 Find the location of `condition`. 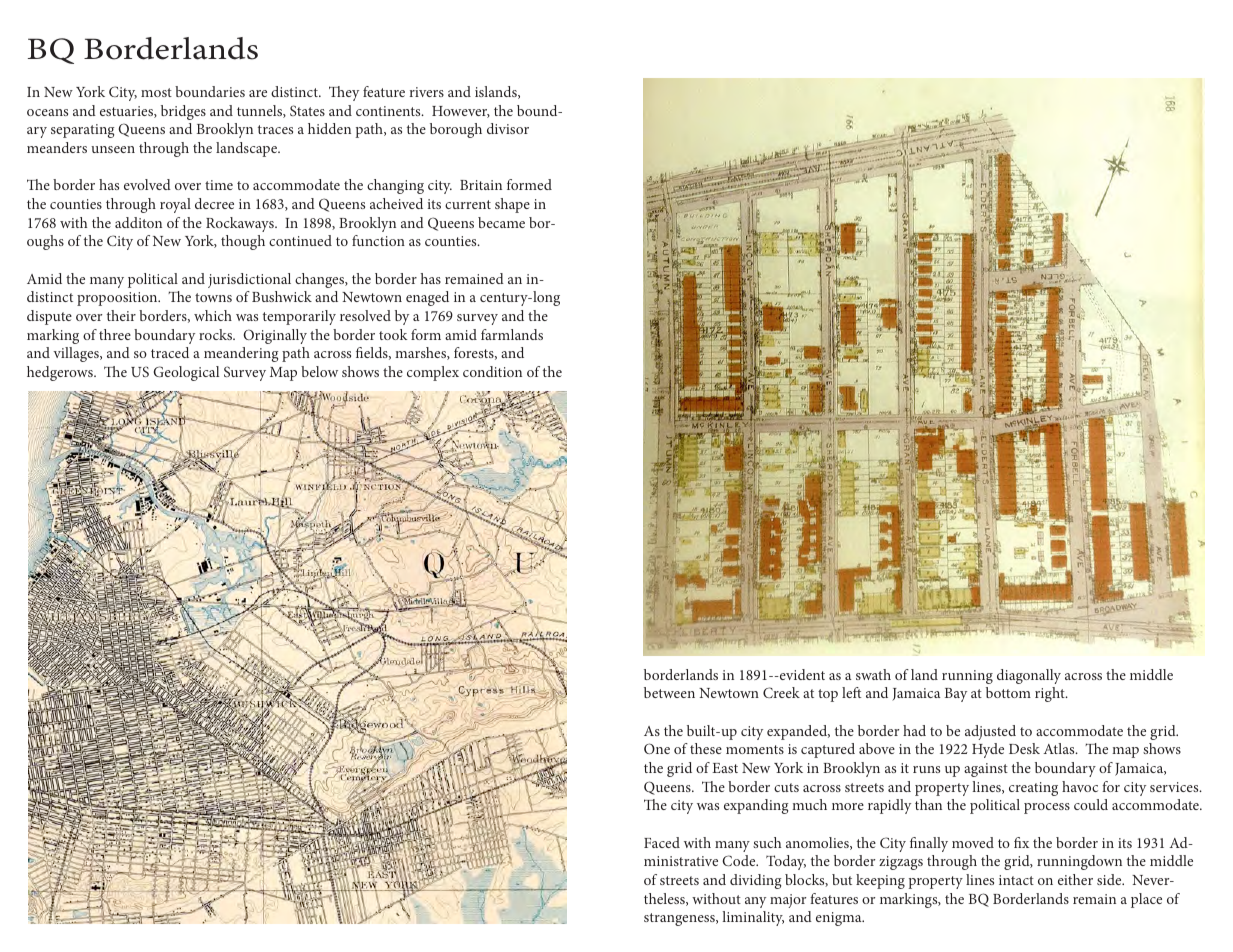

condition is located at coordinates (492, 371).
